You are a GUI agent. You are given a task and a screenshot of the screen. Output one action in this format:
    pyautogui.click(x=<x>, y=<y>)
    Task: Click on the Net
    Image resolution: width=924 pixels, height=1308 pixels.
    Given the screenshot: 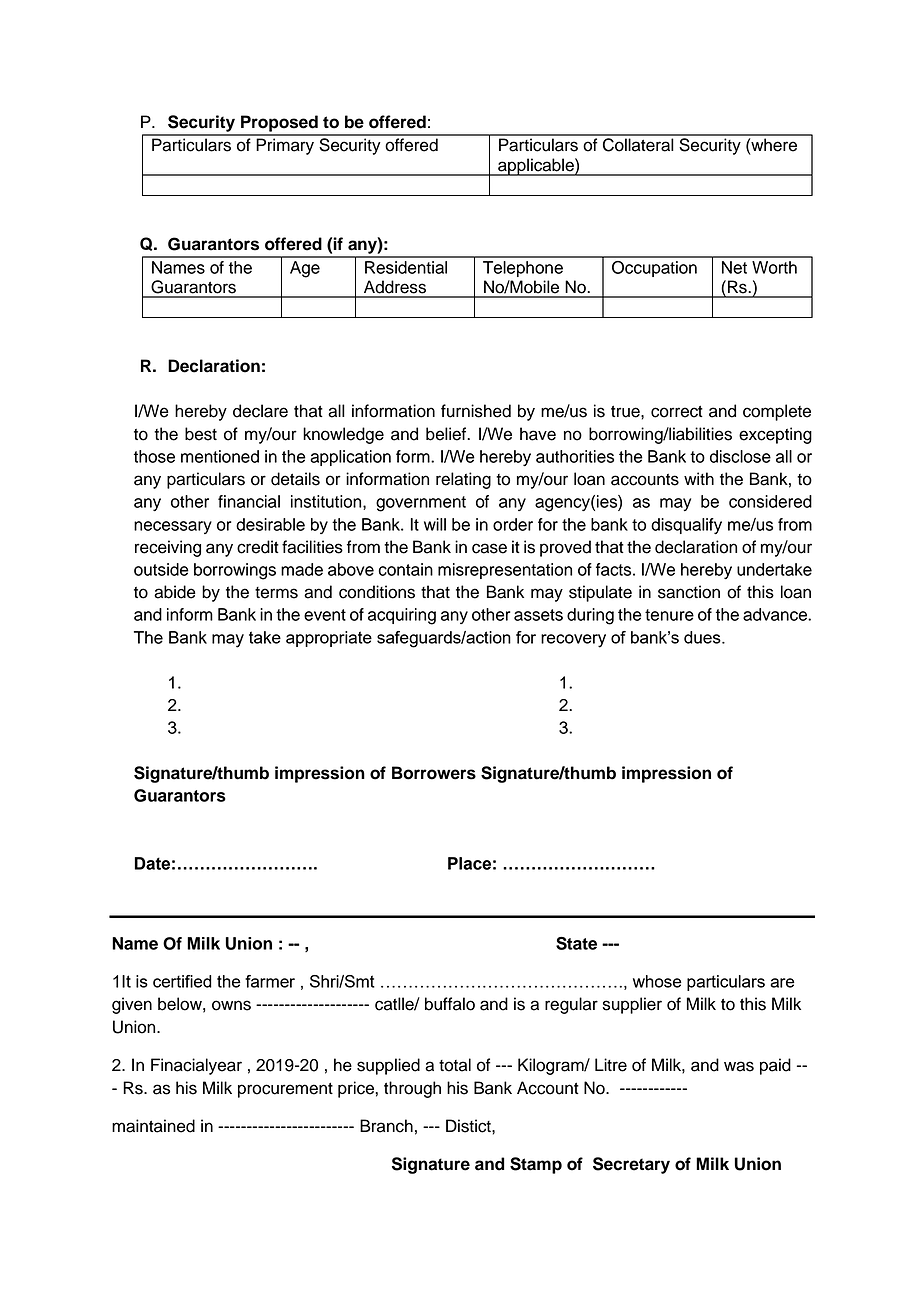 What is the action you would take?
    pyautogui.click(x=734, y=267)
